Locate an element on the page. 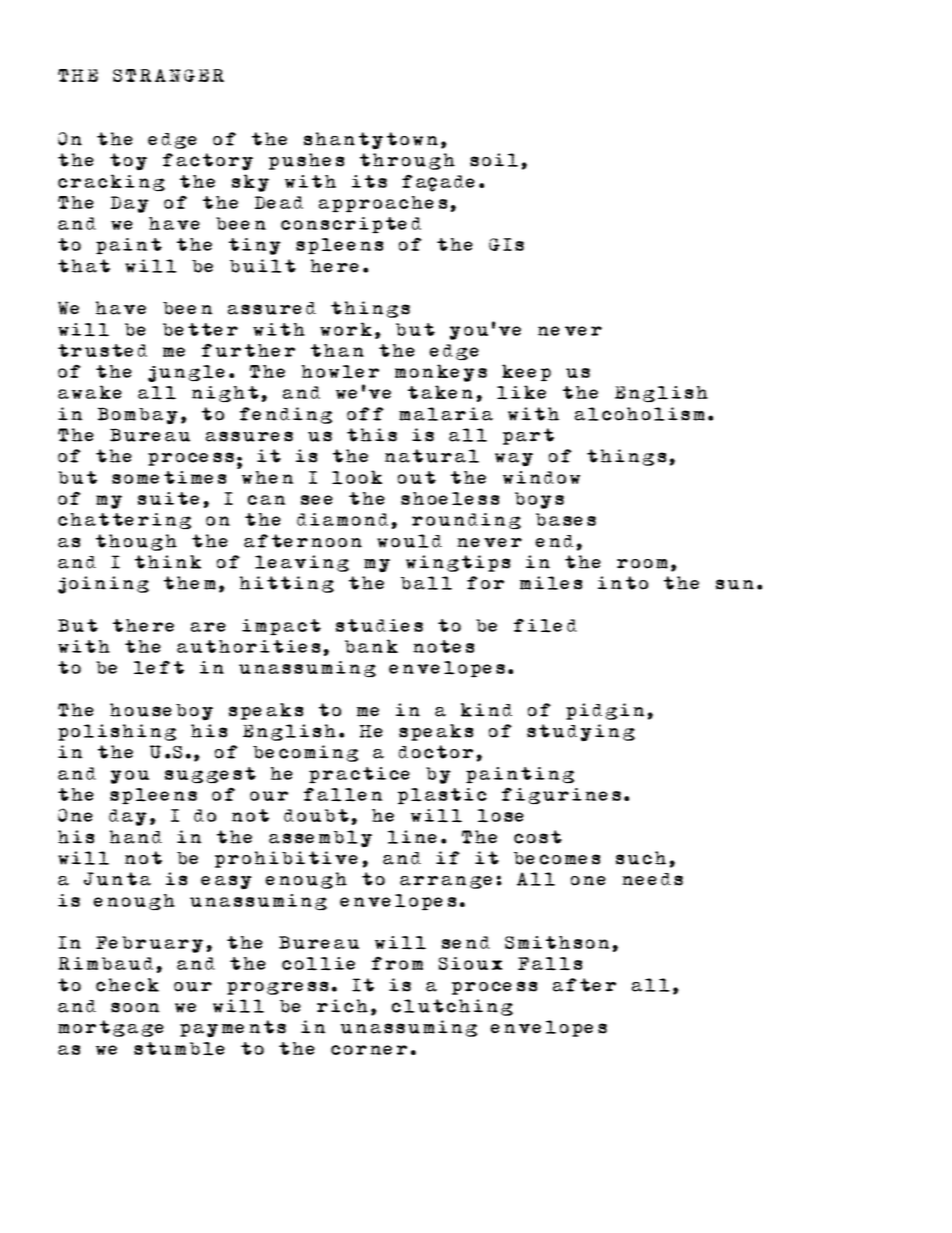 The height and width of the page is (1233, 952). soil is located at coordinates (494, 160).
